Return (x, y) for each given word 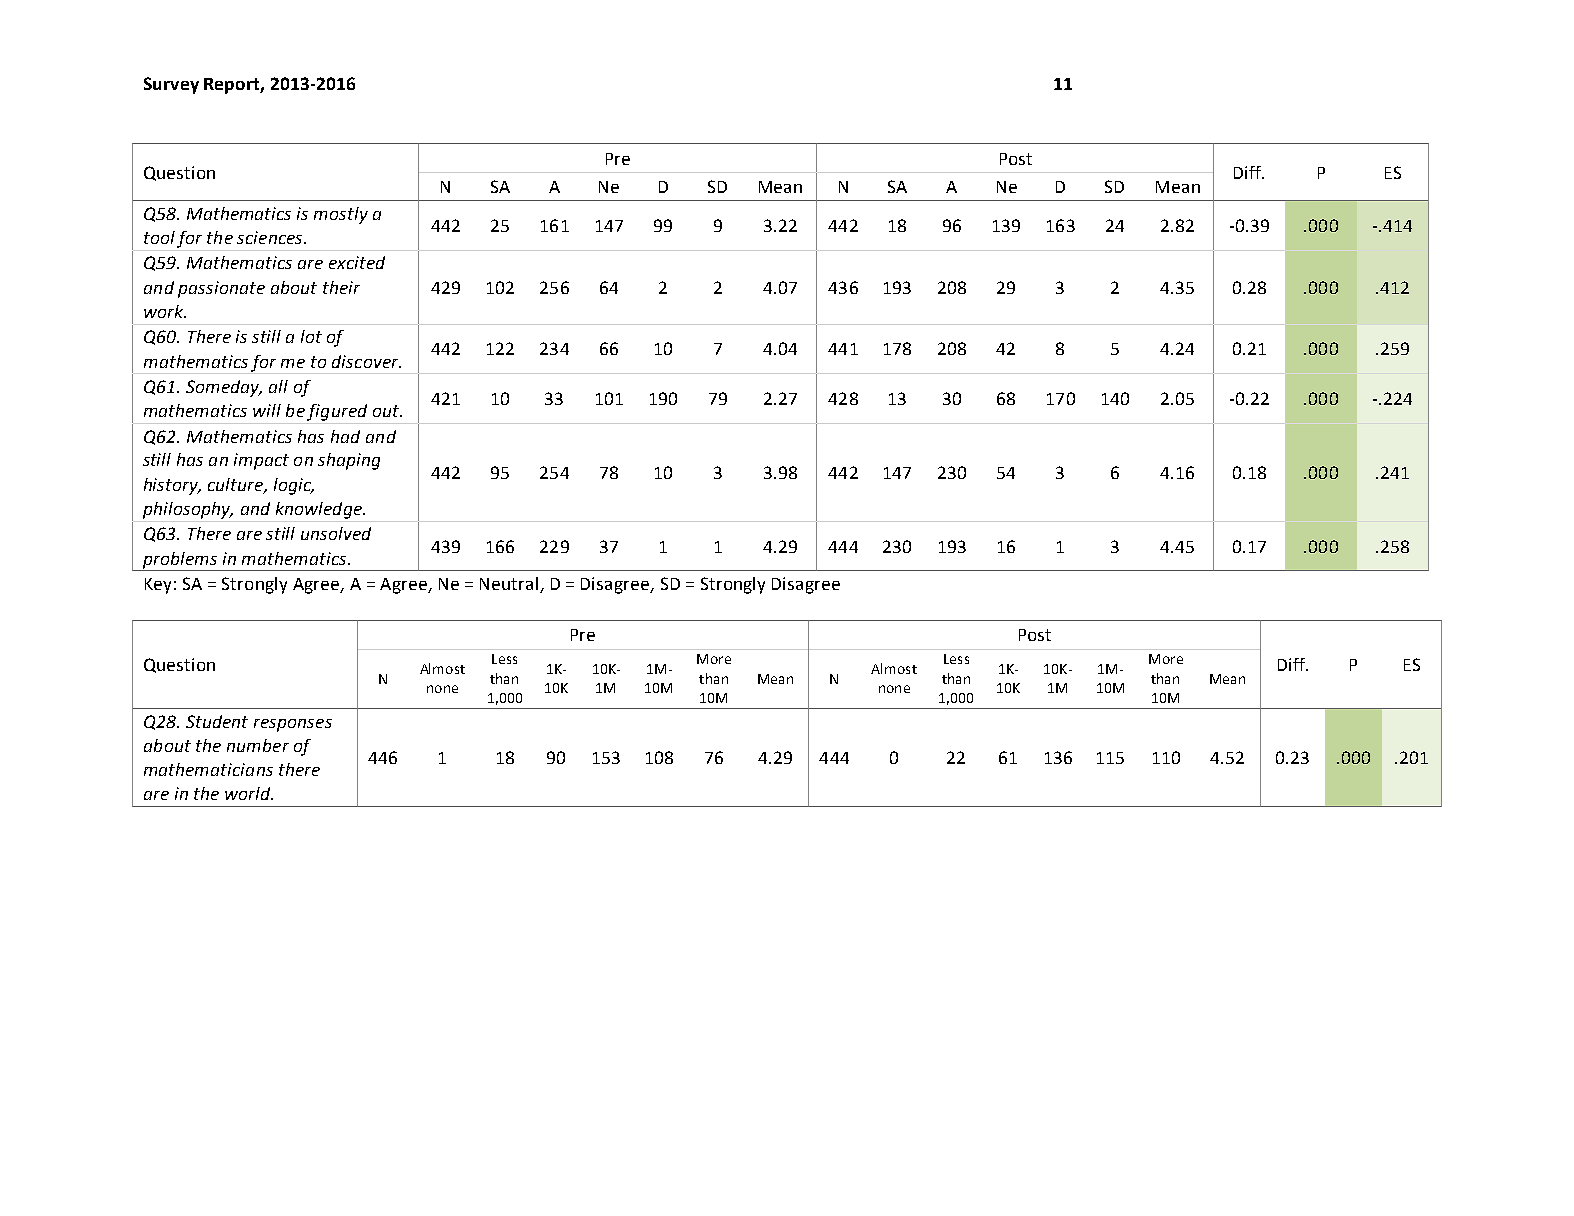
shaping (349, 461)
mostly (341, 215)
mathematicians (208, 769)
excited (357, 262)
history (172, 486)
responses (293, 725)
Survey (171, 85)
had (345, 436)
